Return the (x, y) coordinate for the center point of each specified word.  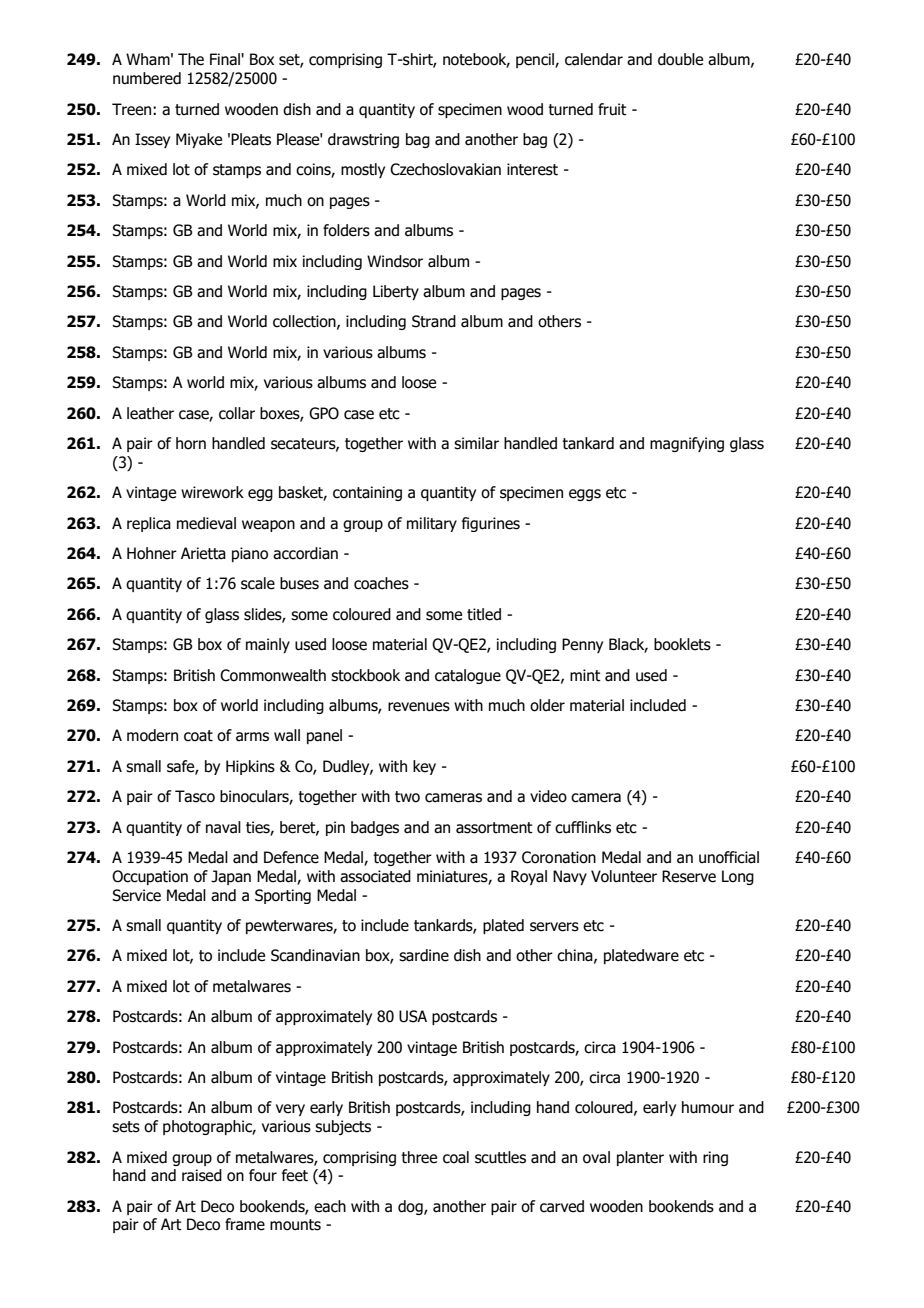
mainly (268, 645)
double (680, 59)
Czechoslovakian (445, 169)
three (419, 1157)
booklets (682, 644)
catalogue (468, 676)
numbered (147, 78)
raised (202, 1175)
